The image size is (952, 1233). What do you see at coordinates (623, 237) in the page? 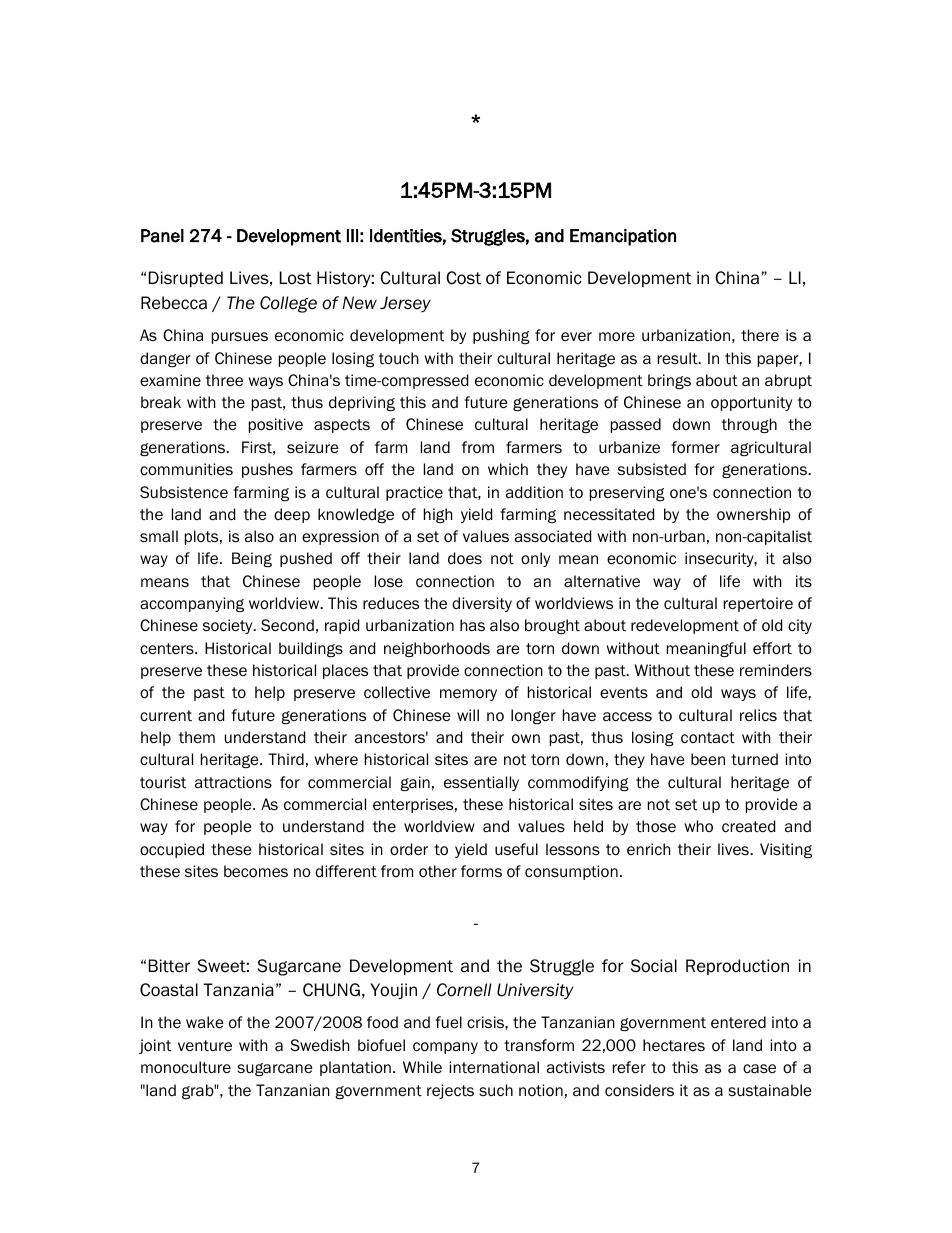
I see `Emancipation` at bounding box center [623, 237].
